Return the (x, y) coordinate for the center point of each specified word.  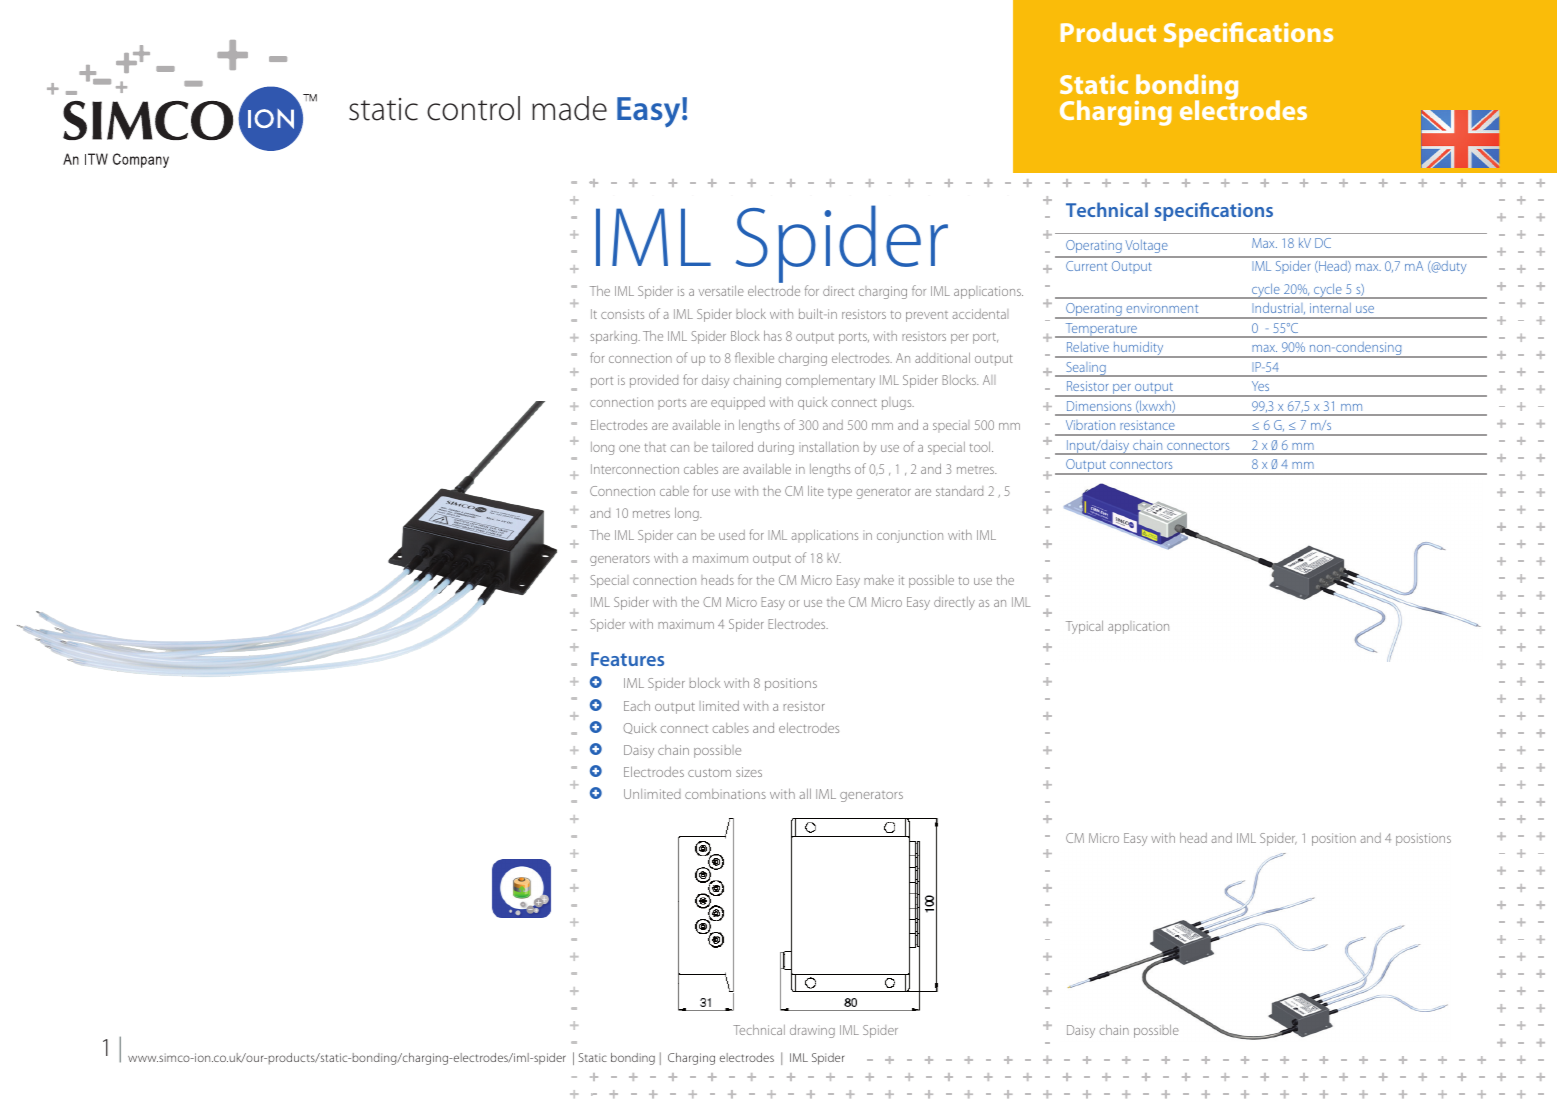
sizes (749, 772)
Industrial (1278, 308)
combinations (725, 794)
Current (1086, 266)
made (569, 108)
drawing (812, 1031)
